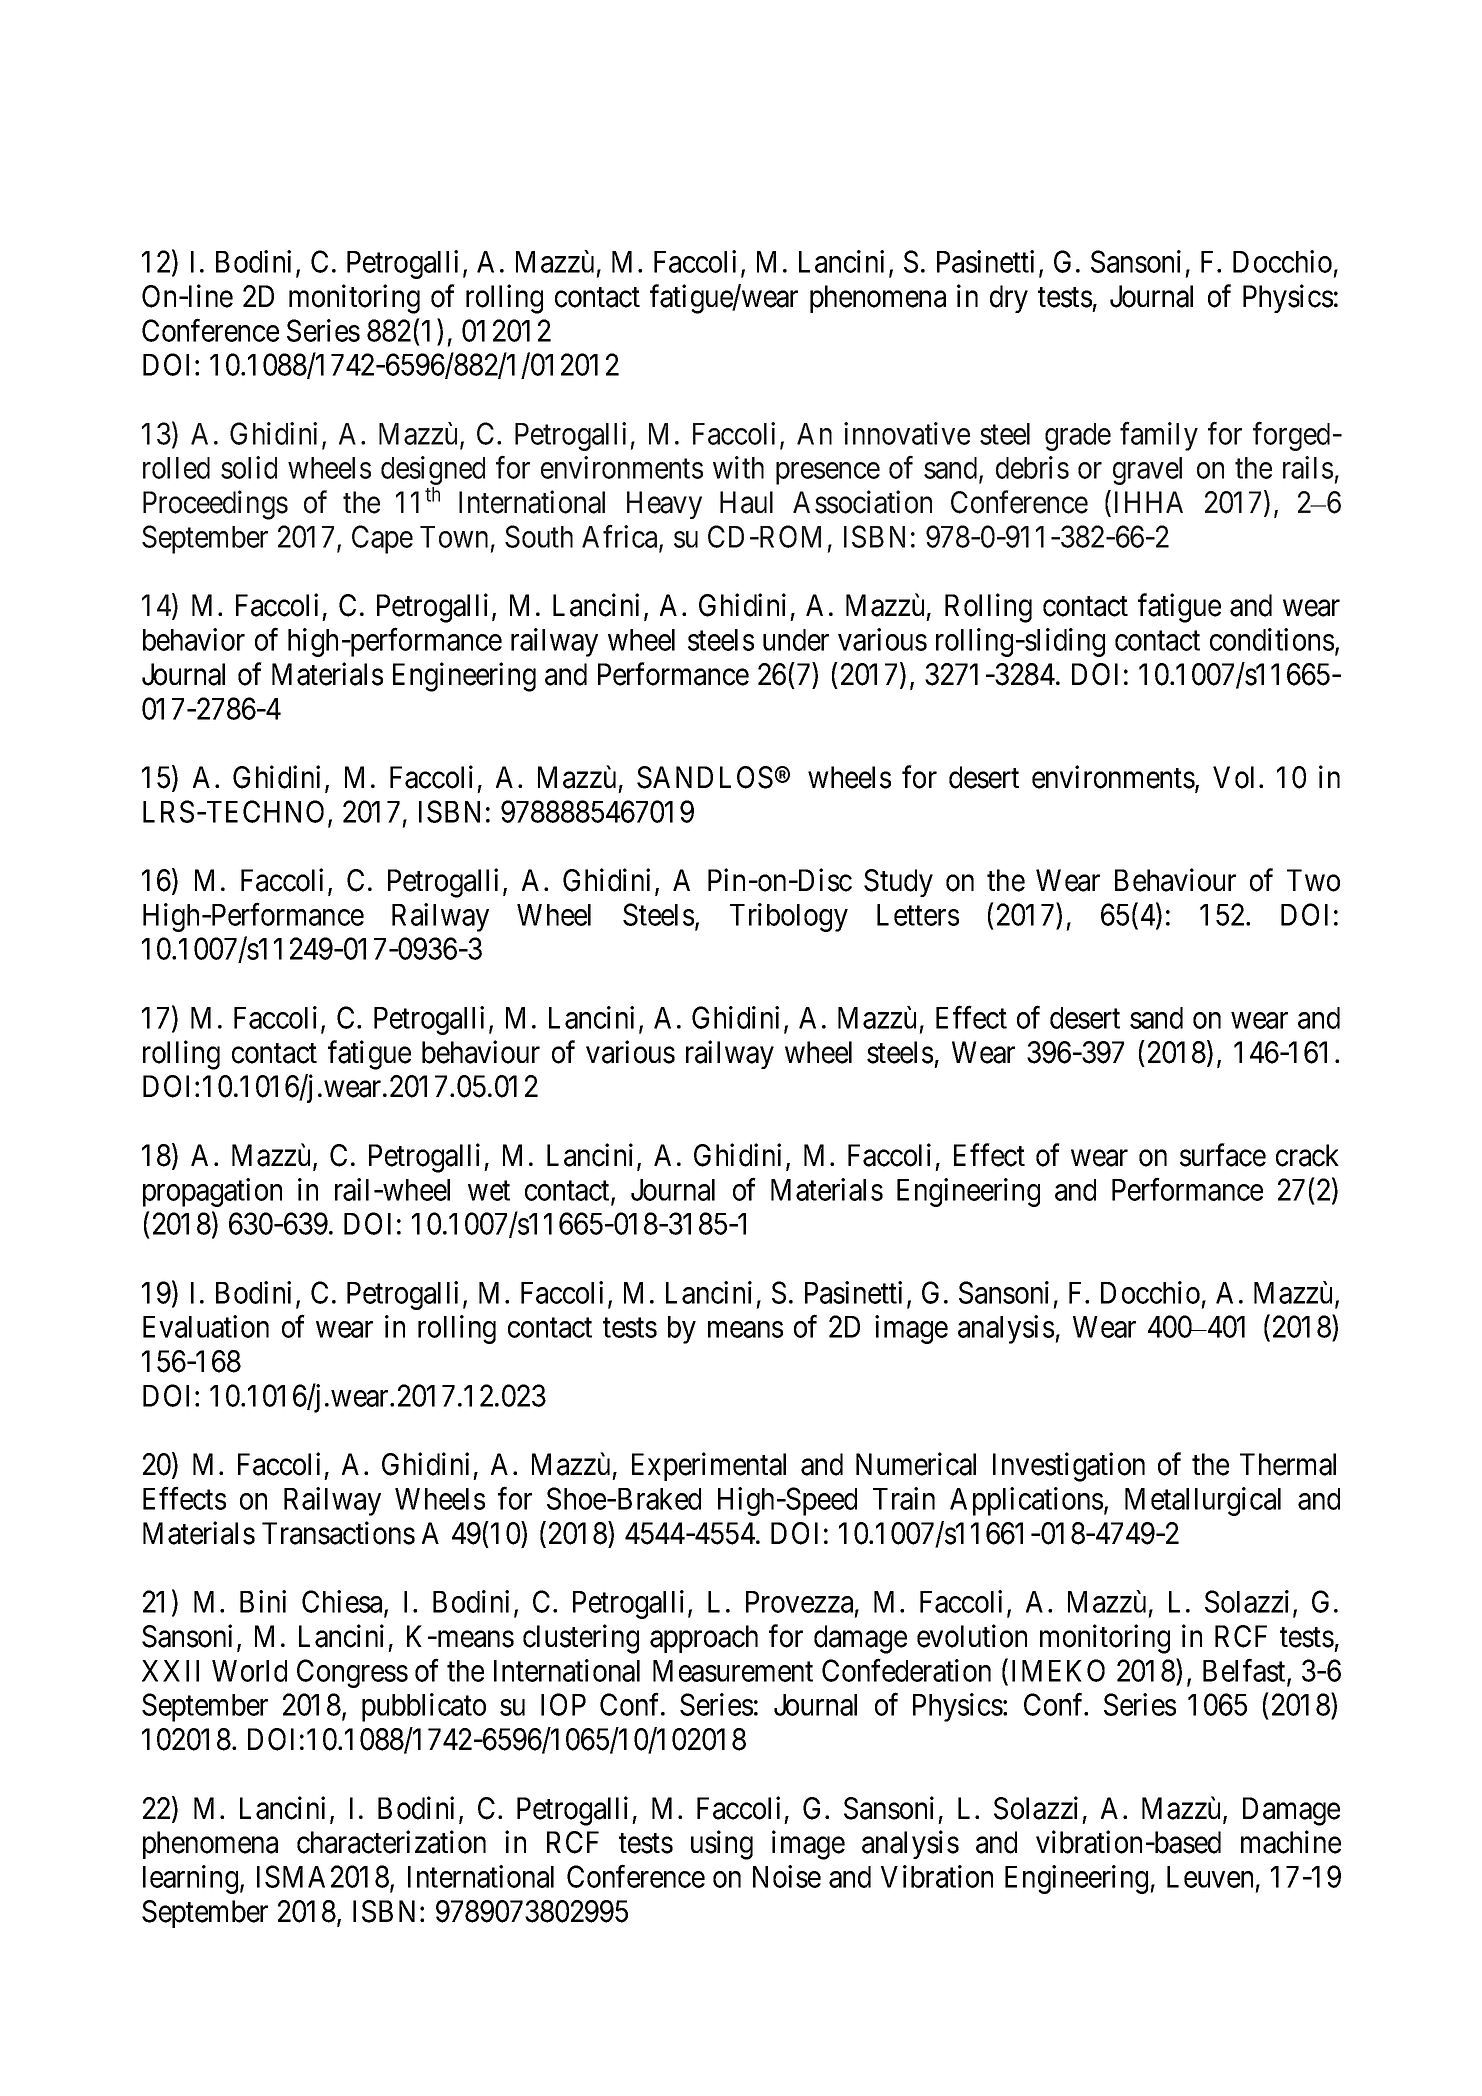 This document has height=2096, width=1482. What do you see at coordinates (722, 1845) in the document?
I see `using` at bounding box center [722, 1845].
